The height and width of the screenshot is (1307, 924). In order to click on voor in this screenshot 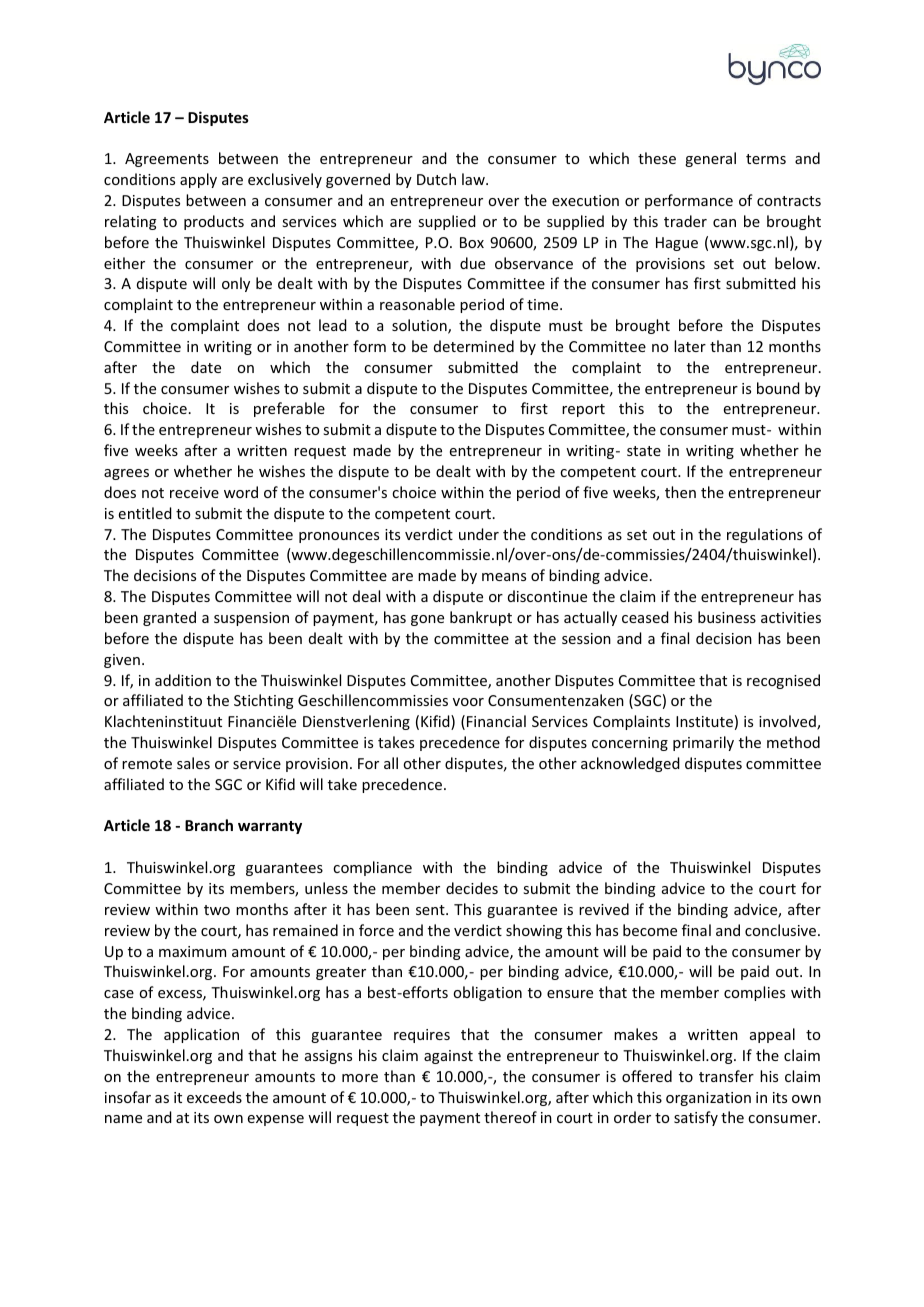, I will do `click(468, 702)`.
